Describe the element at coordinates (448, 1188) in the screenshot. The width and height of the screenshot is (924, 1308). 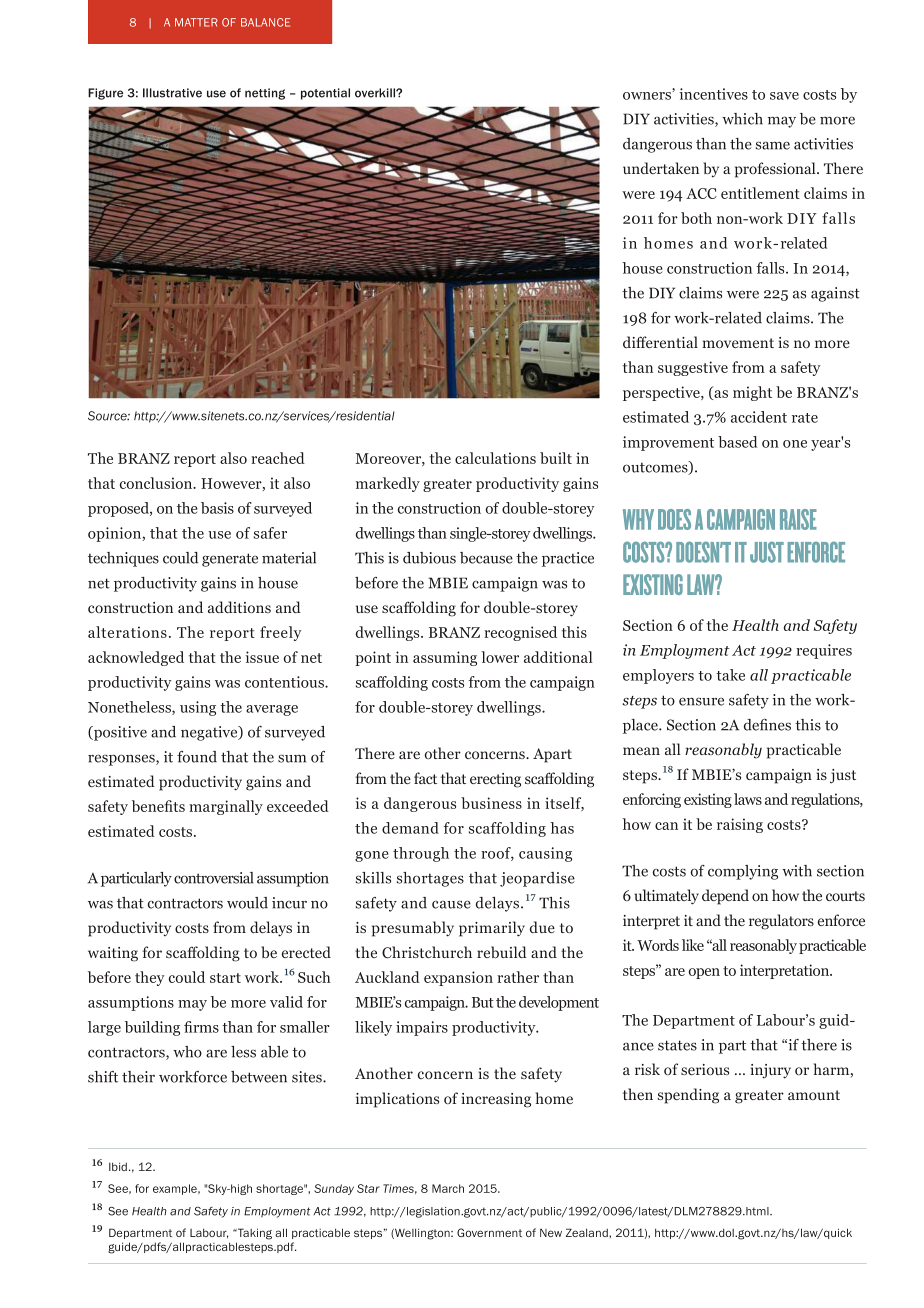
I see `March` at that location.
